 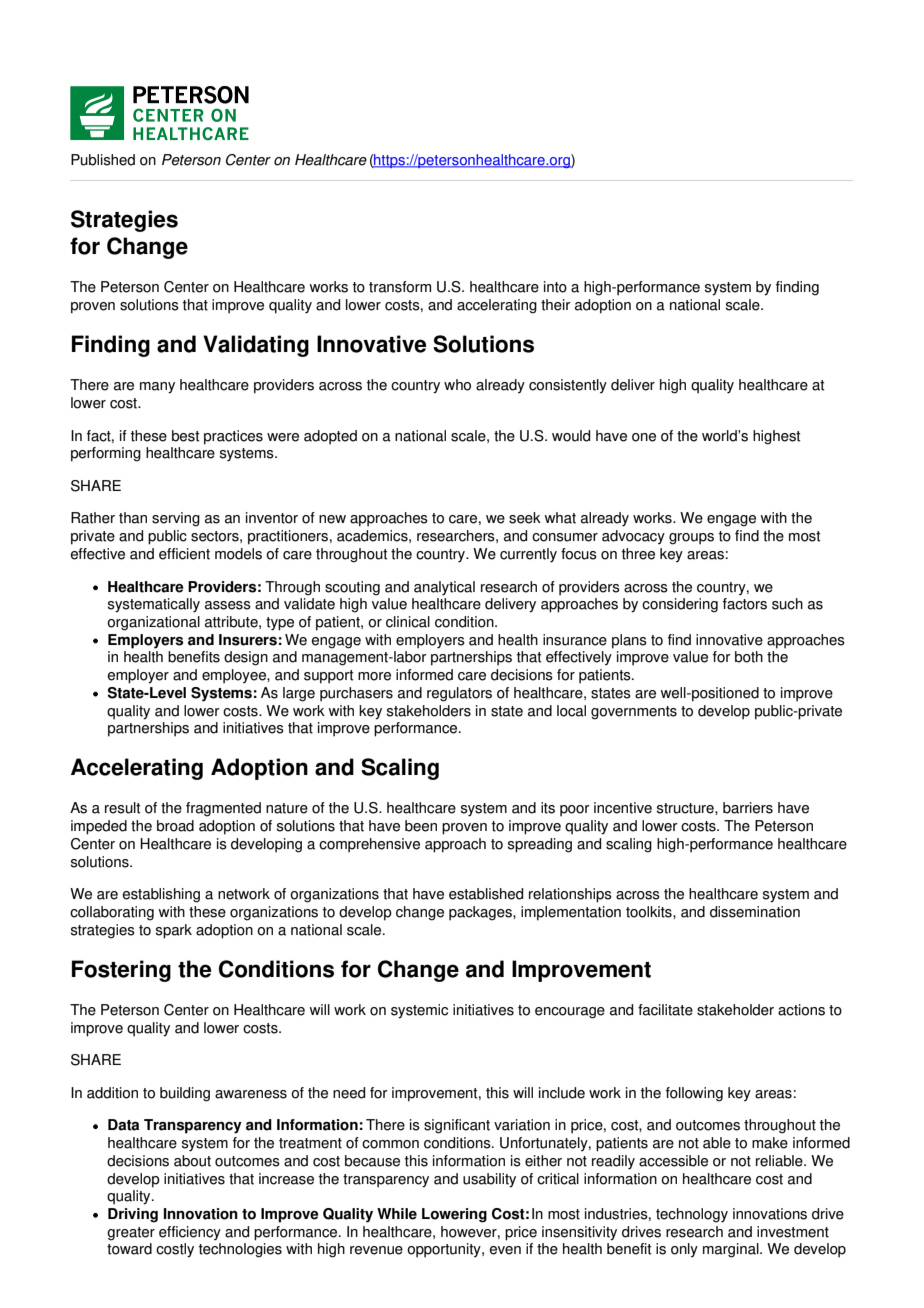 What do you see at coordinates (176, 519) in the screenshot?
I see `serving` at bounding box center [176, 519].
